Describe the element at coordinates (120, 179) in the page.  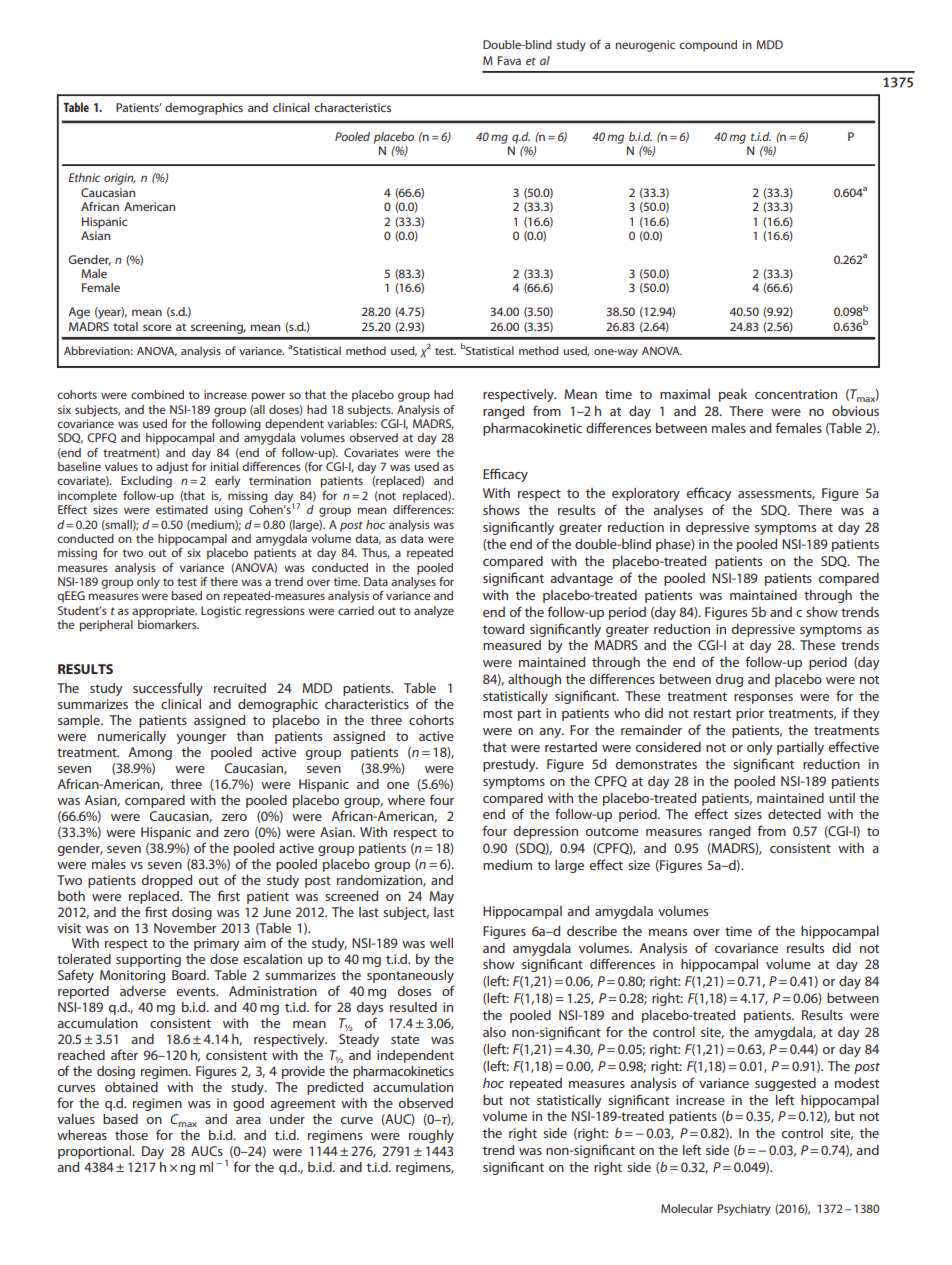
I see `origin` at that location.
